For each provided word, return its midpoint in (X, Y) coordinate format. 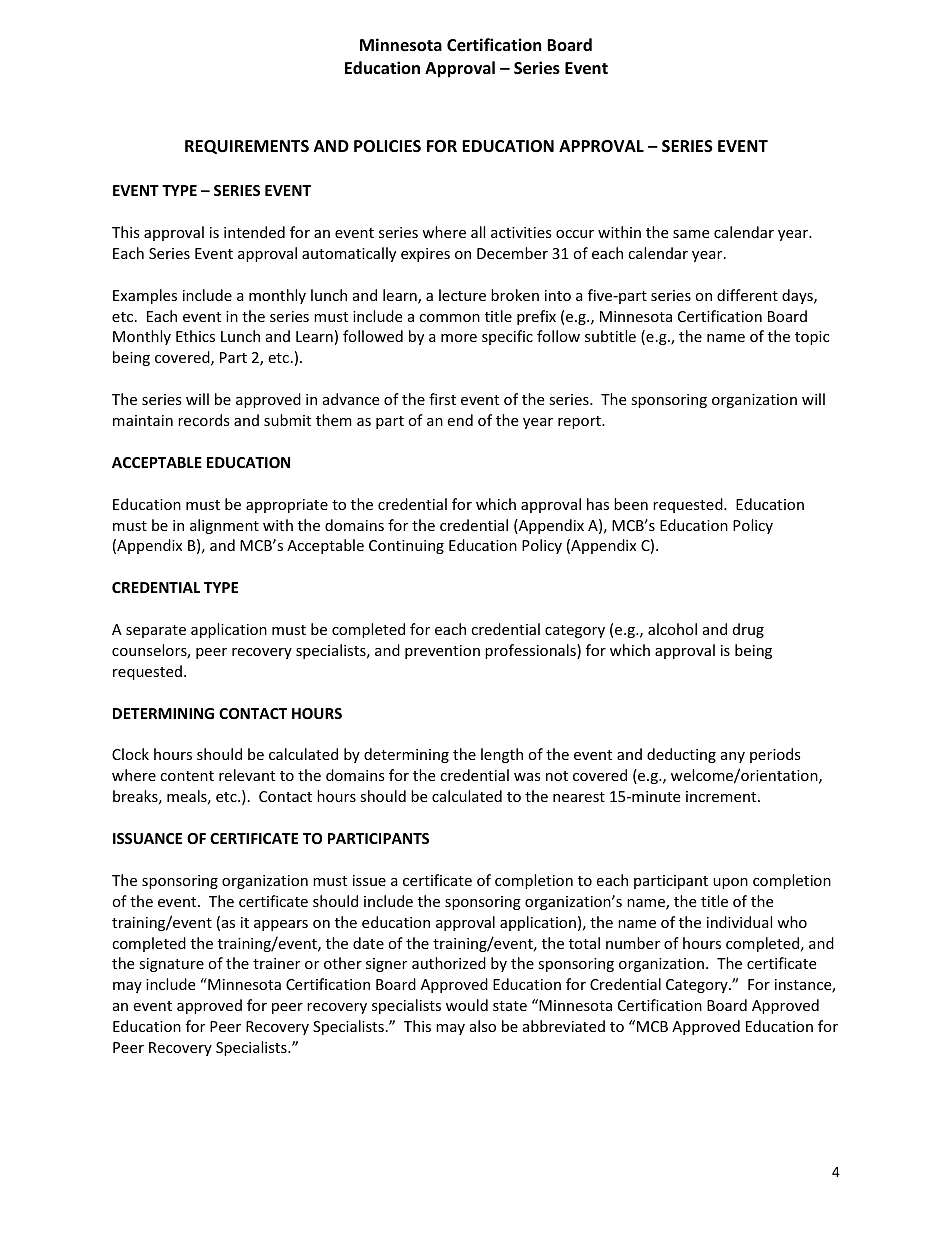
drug (748, 630)
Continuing (406, 547)
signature (171, 965)
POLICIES (387, 146)
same (691, 234)
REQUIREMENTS (247, 147)
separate (156, 631)
